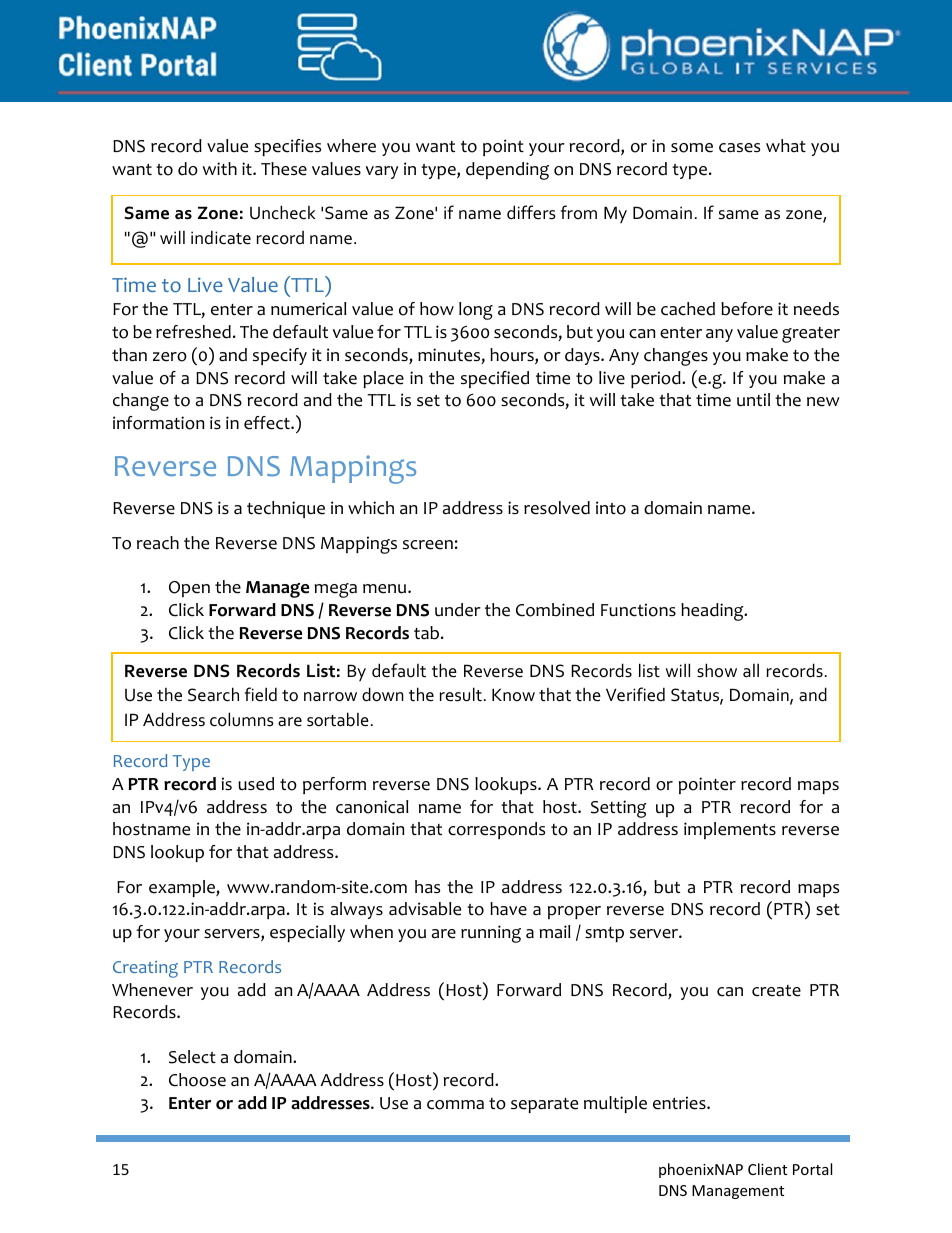  What do you see at coordinates (730, 830) in the document?
I see `implements` at bounding box center [730, 830].
